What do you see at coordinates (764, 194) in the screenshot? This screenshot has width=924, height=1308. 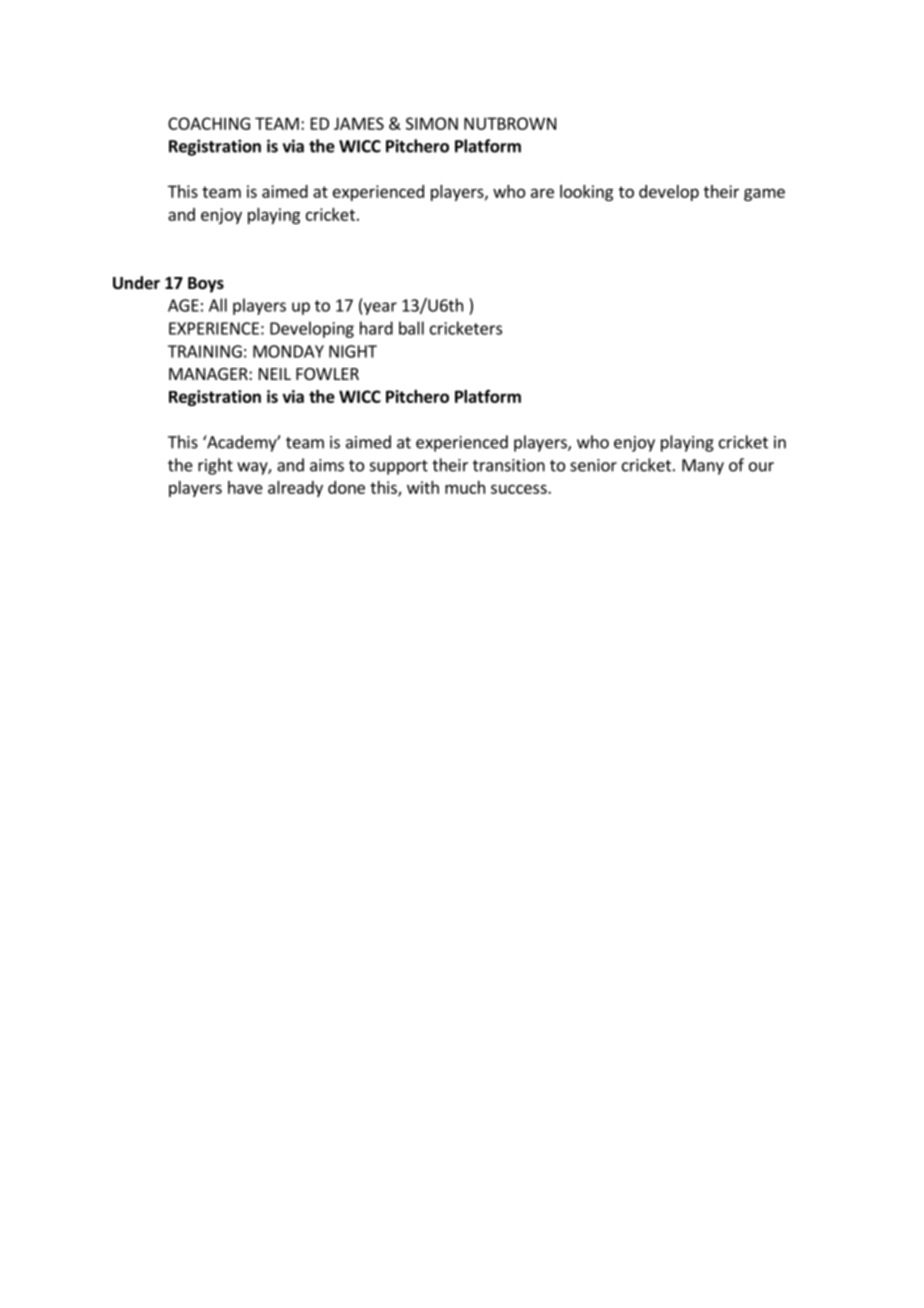 I see `game` at bounding box center [764, 194].
